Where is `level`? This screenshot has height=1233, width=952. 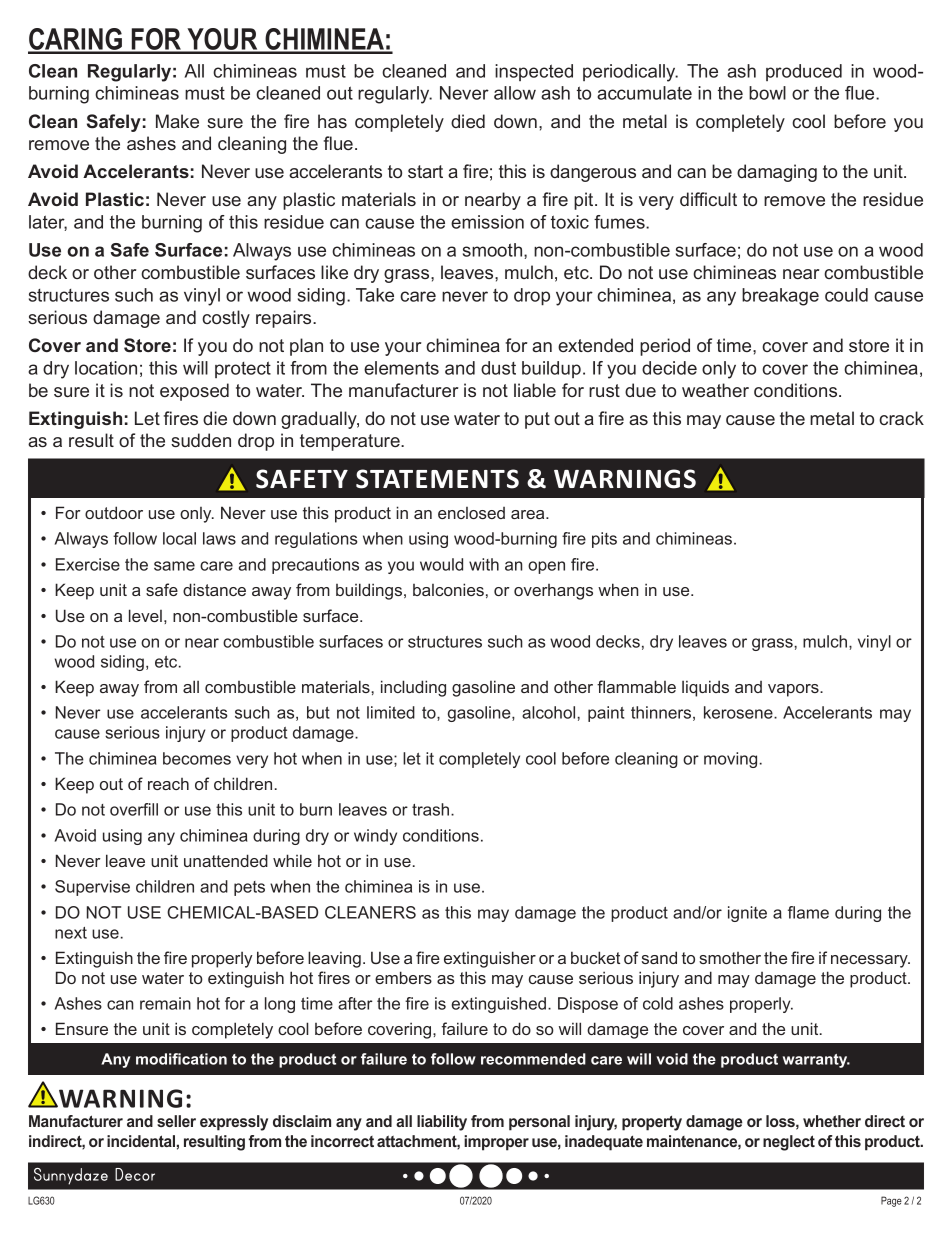 level is located at coordinates (145, 615).
